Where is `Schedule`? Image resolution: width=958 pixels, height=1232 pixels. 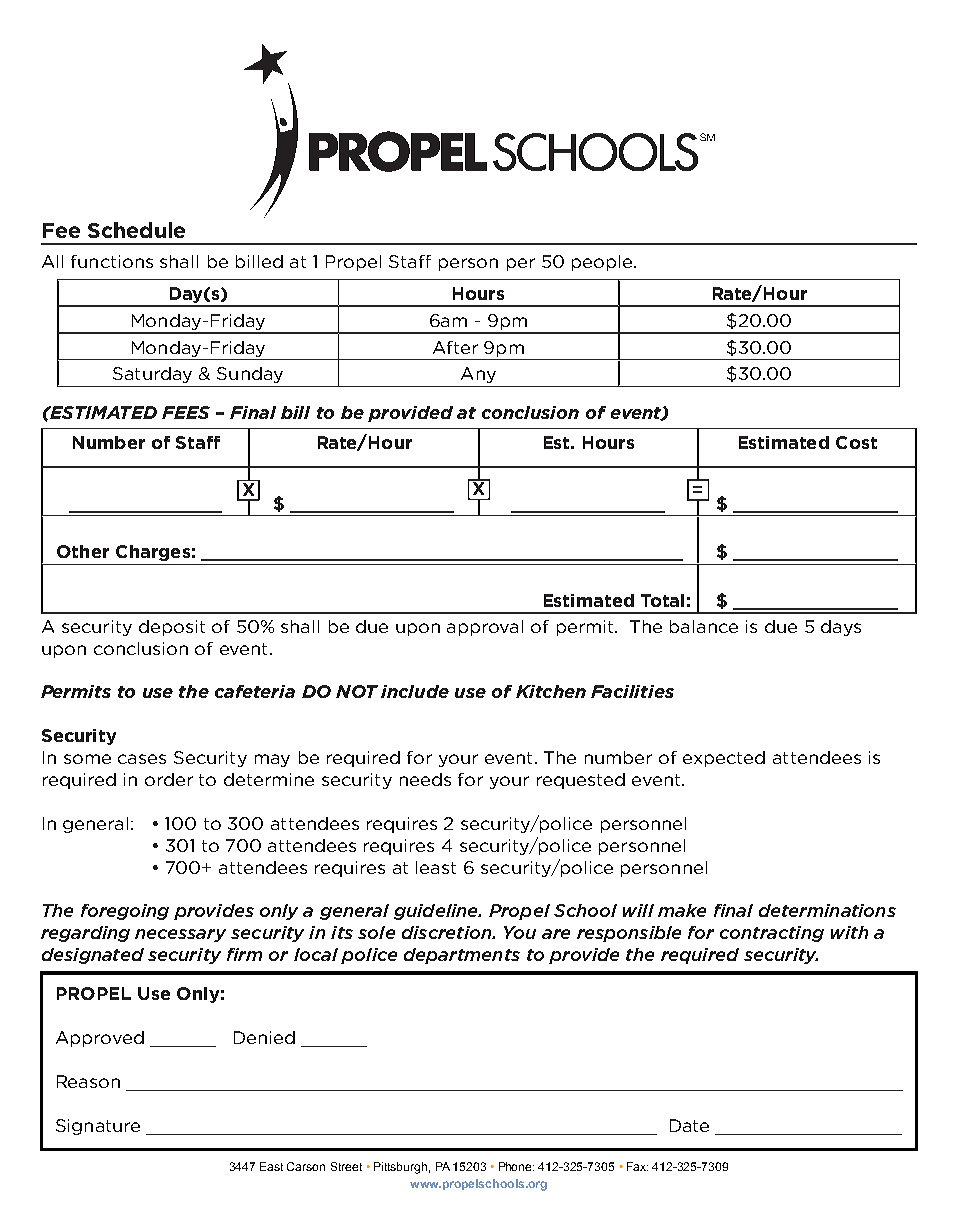
Schedule is located at coordinates (136, 230).
